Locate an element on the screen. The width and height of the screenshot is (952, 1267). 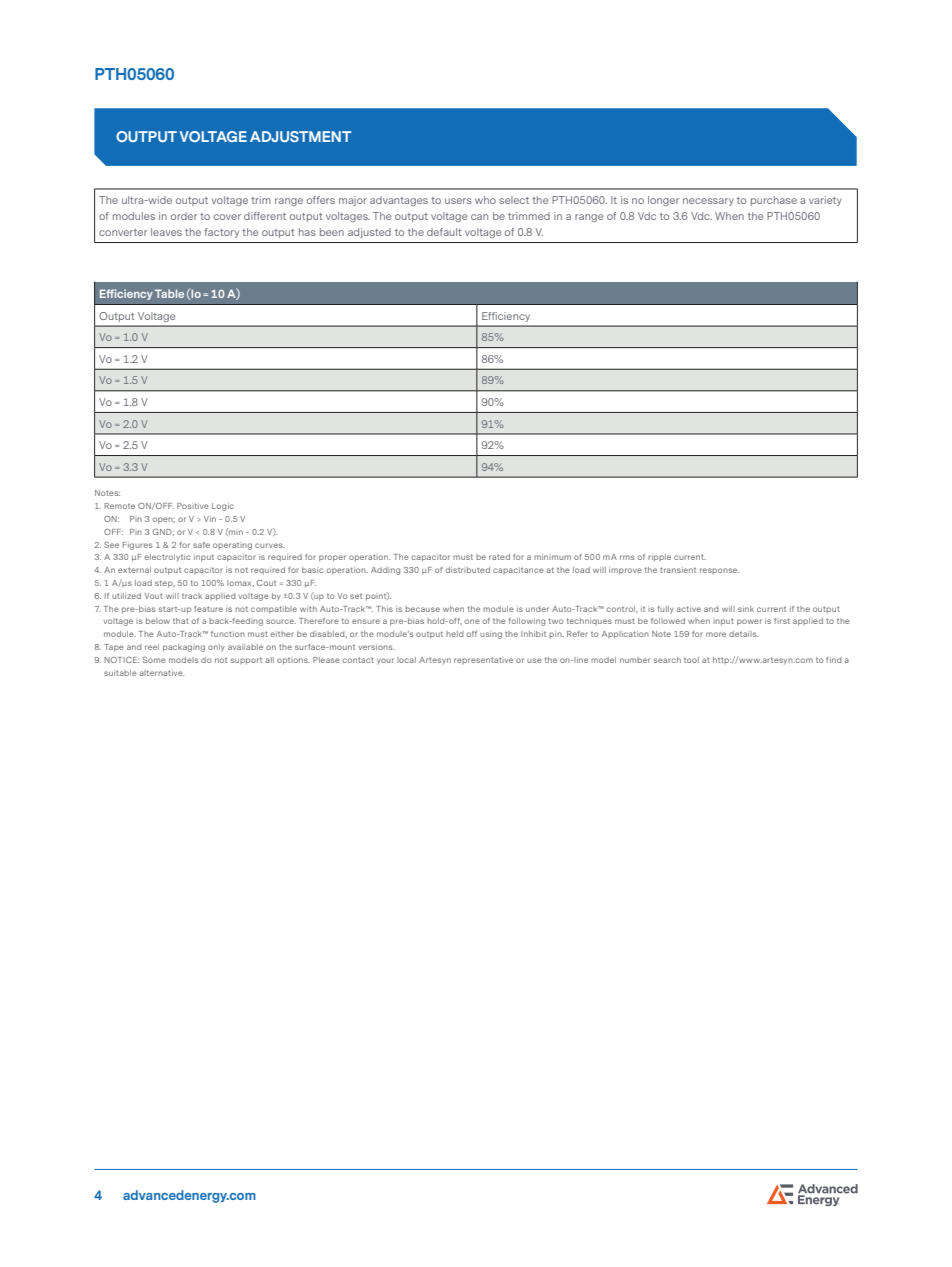
rated is located at coordinates (499, 557).
